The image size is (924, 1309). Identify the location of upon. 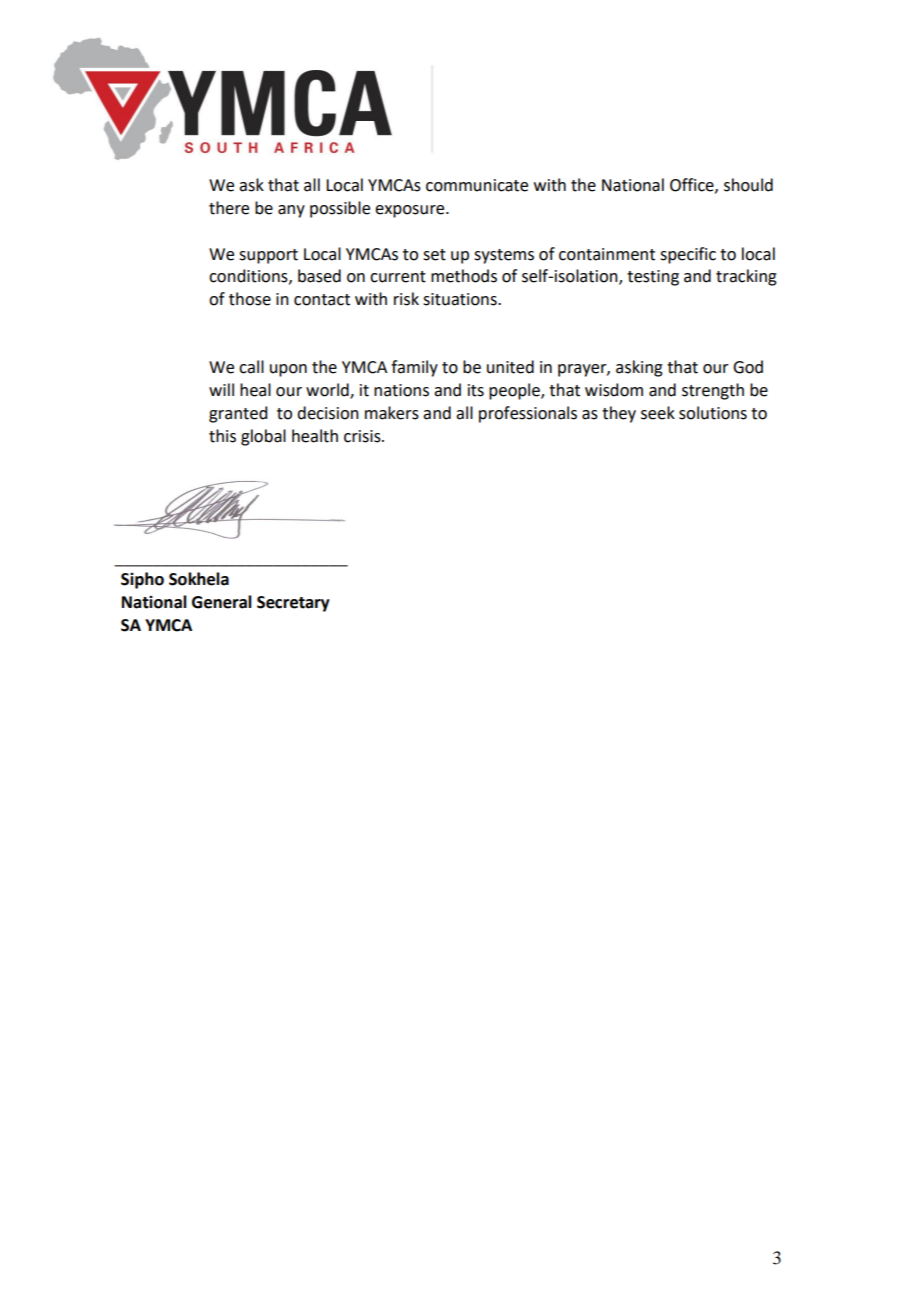
(288, 370).
